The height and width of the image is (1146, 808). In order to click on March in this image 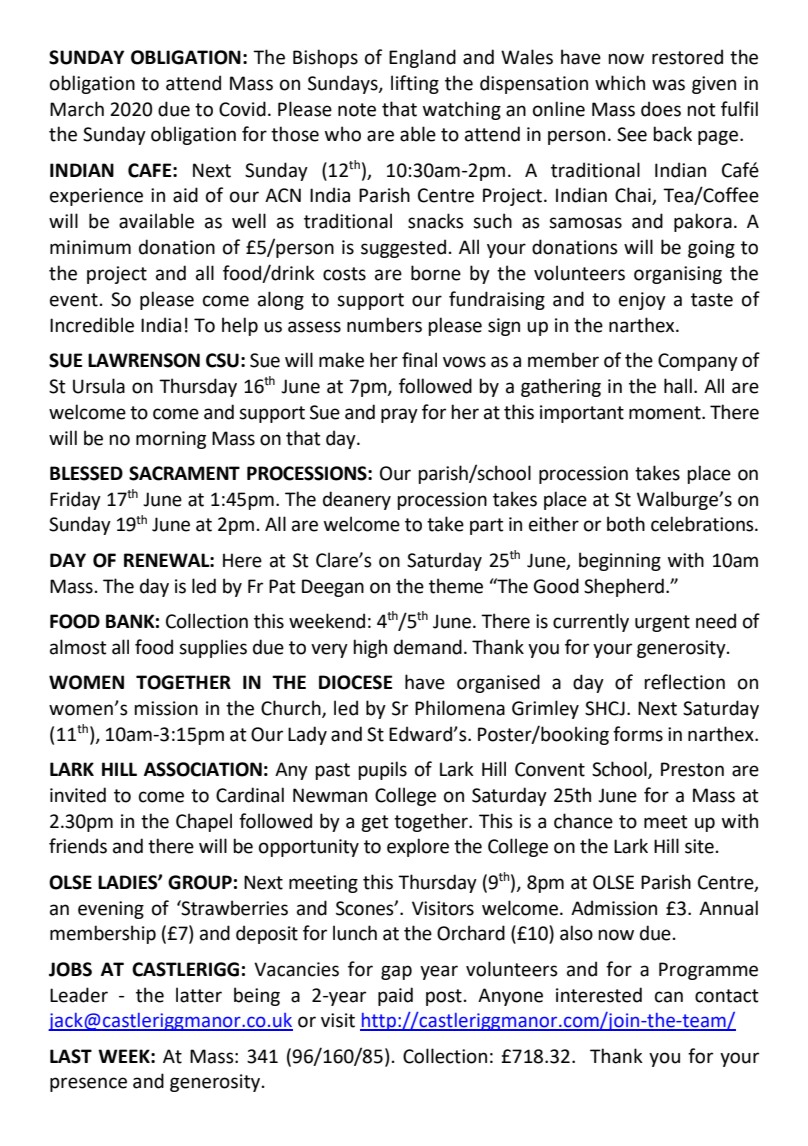, I will do `click(77, 109)`.
